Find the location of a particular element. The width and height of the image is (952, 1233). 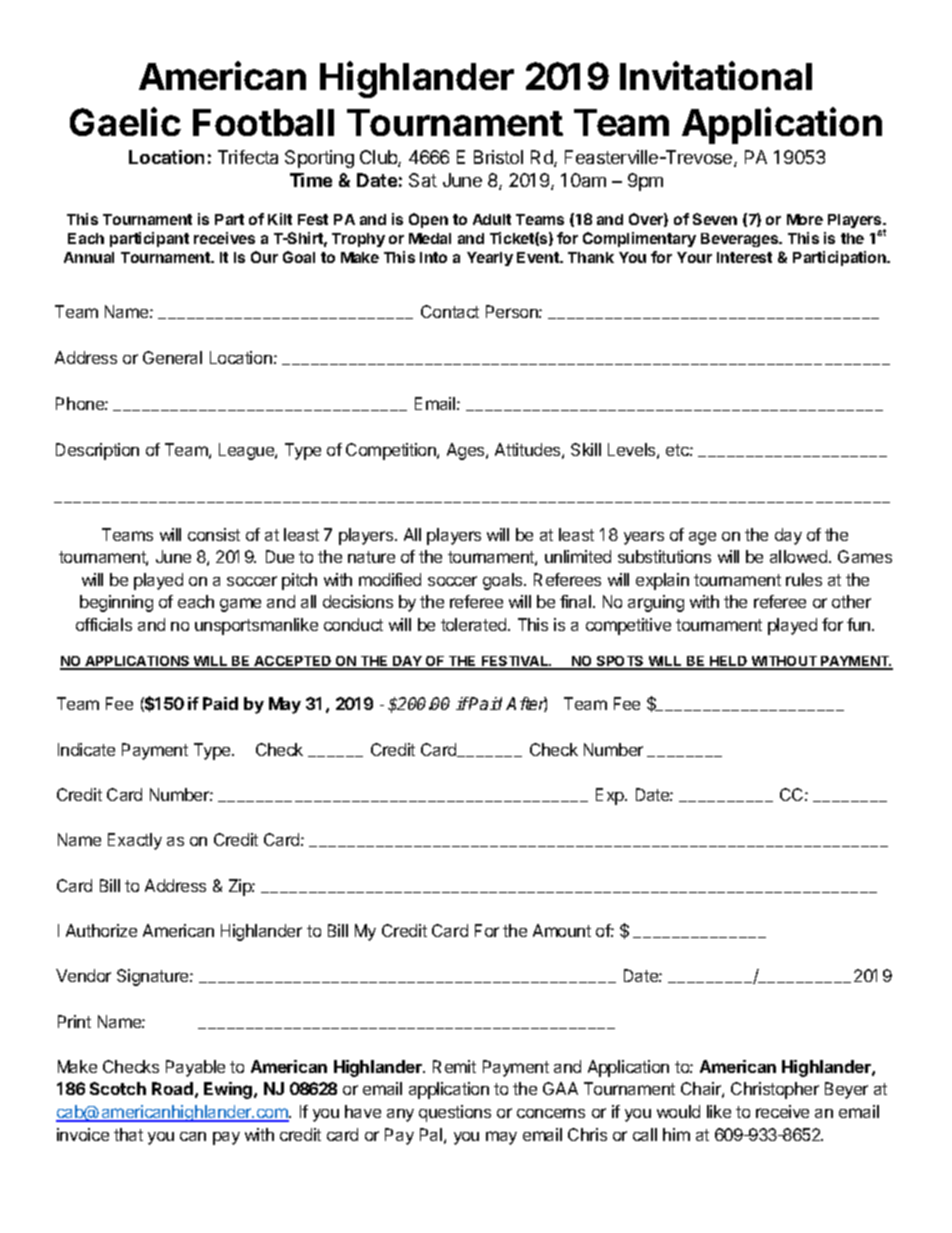

Competition is located at coordinates (392, 451).
